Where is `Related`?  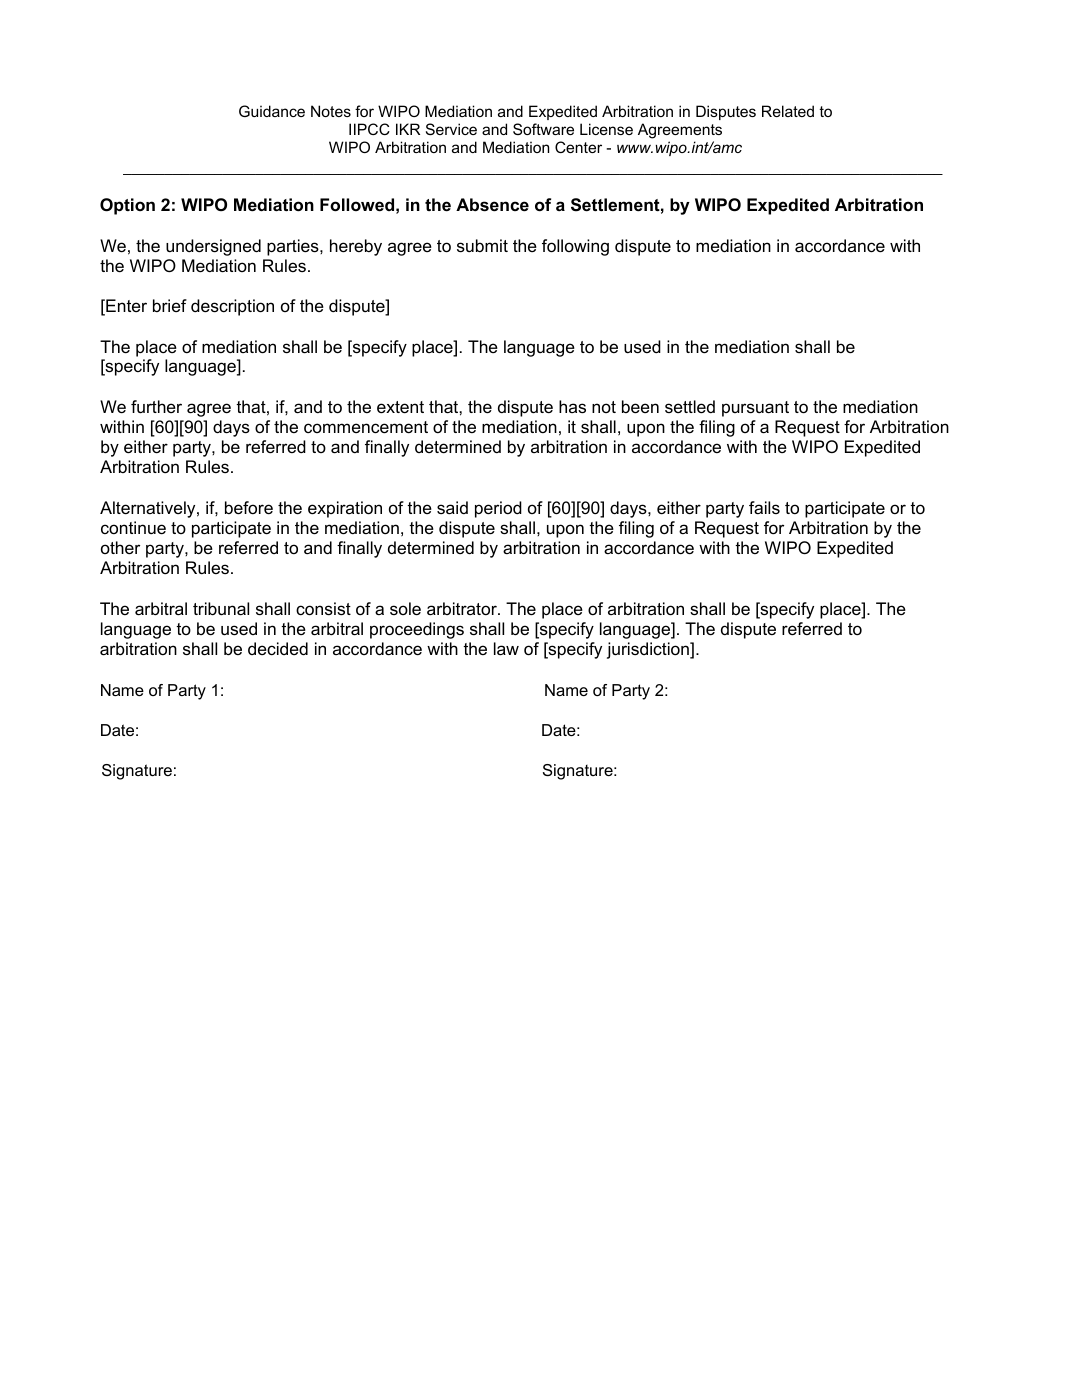 Related is located at coordinates (788, 111).
